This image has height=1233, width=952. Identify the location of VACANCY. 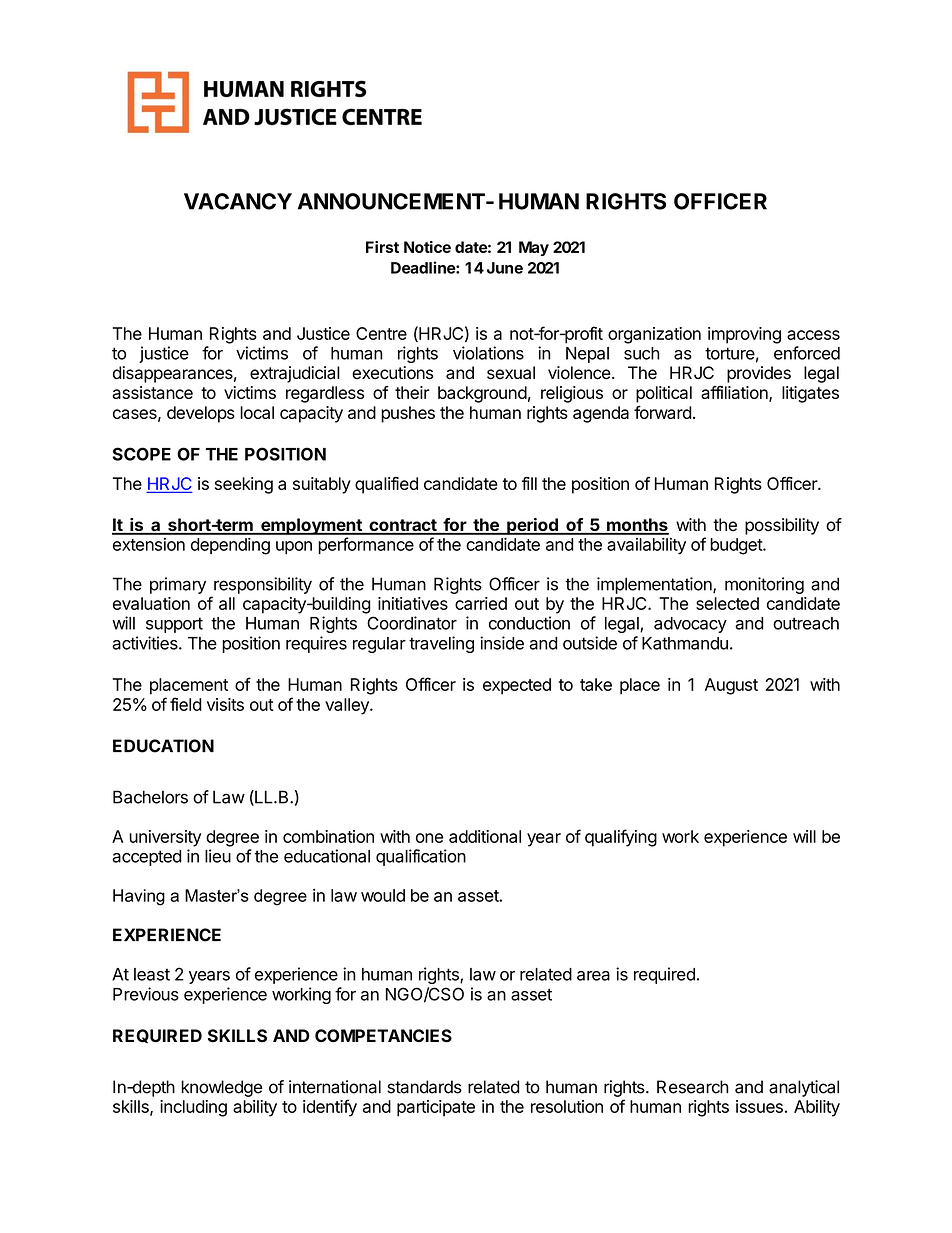
(238, 201).
